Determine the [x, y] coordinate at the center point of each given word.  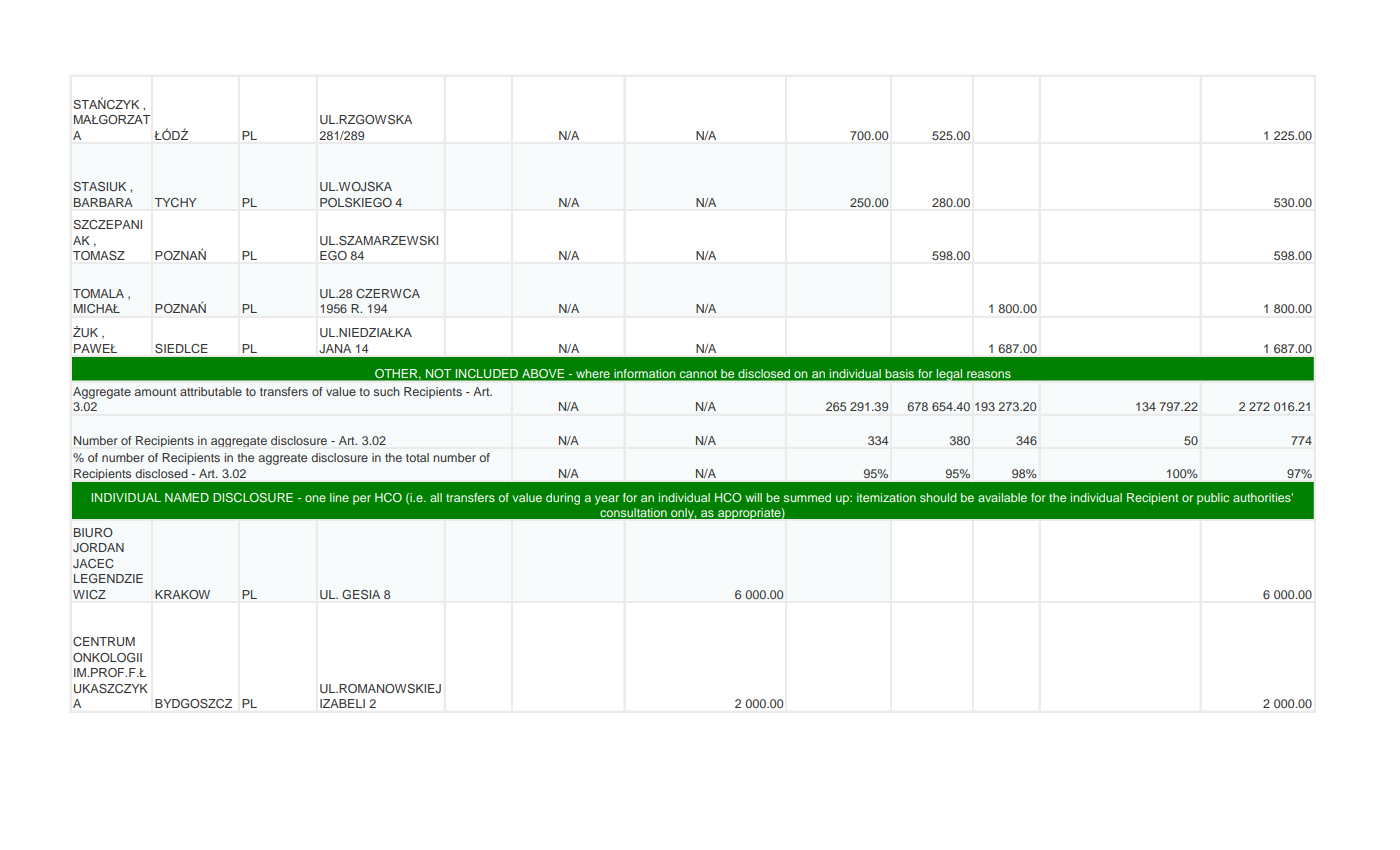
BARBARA [103, 202]
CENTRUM [104, 641]
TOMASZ [99, 255]
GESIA [361, 594]
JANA [335, 348]
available [1002, 497]
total [417, 457]
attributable [211, 391]
